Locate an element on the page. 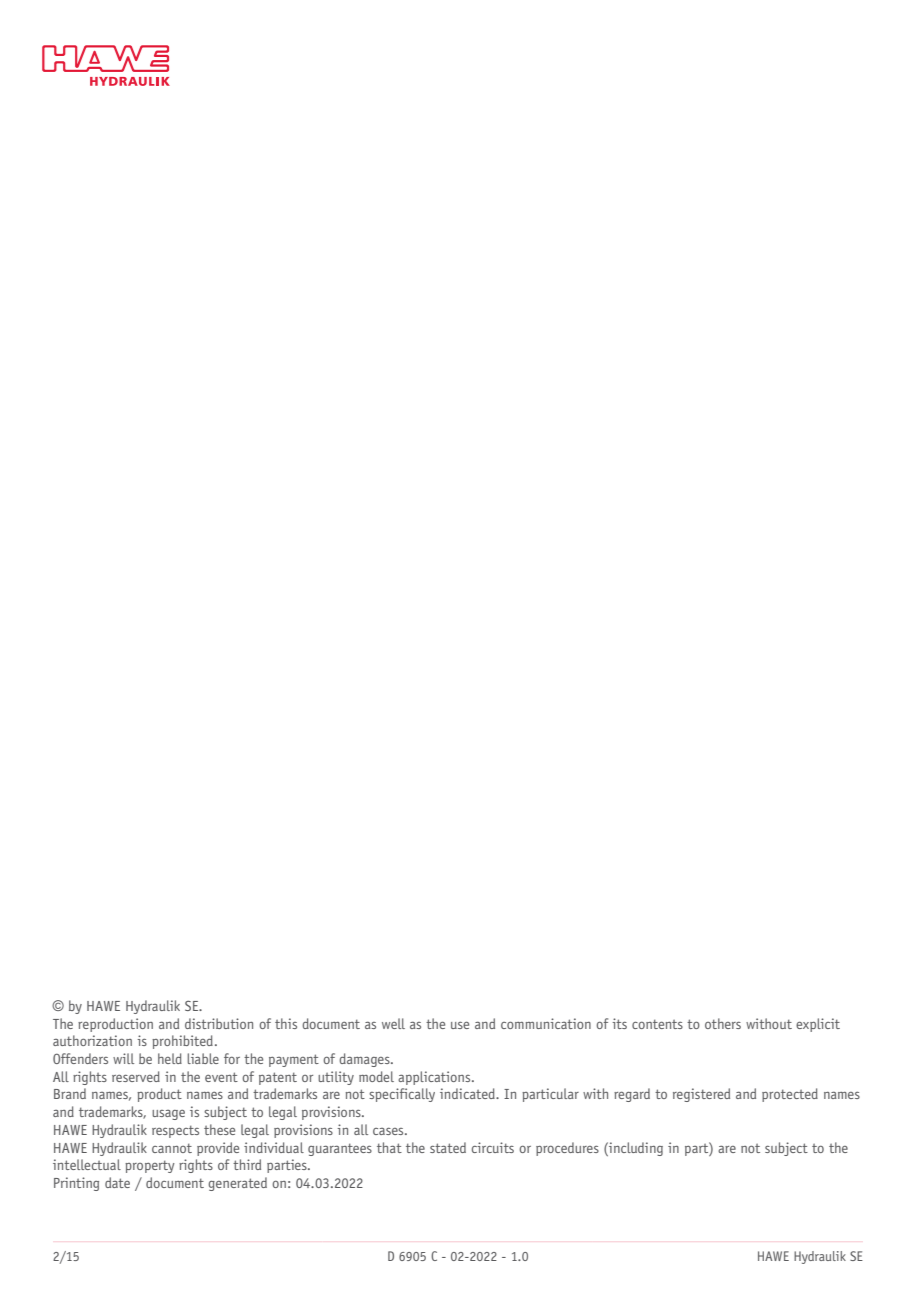  use is located at coordinates (460, 1025).
